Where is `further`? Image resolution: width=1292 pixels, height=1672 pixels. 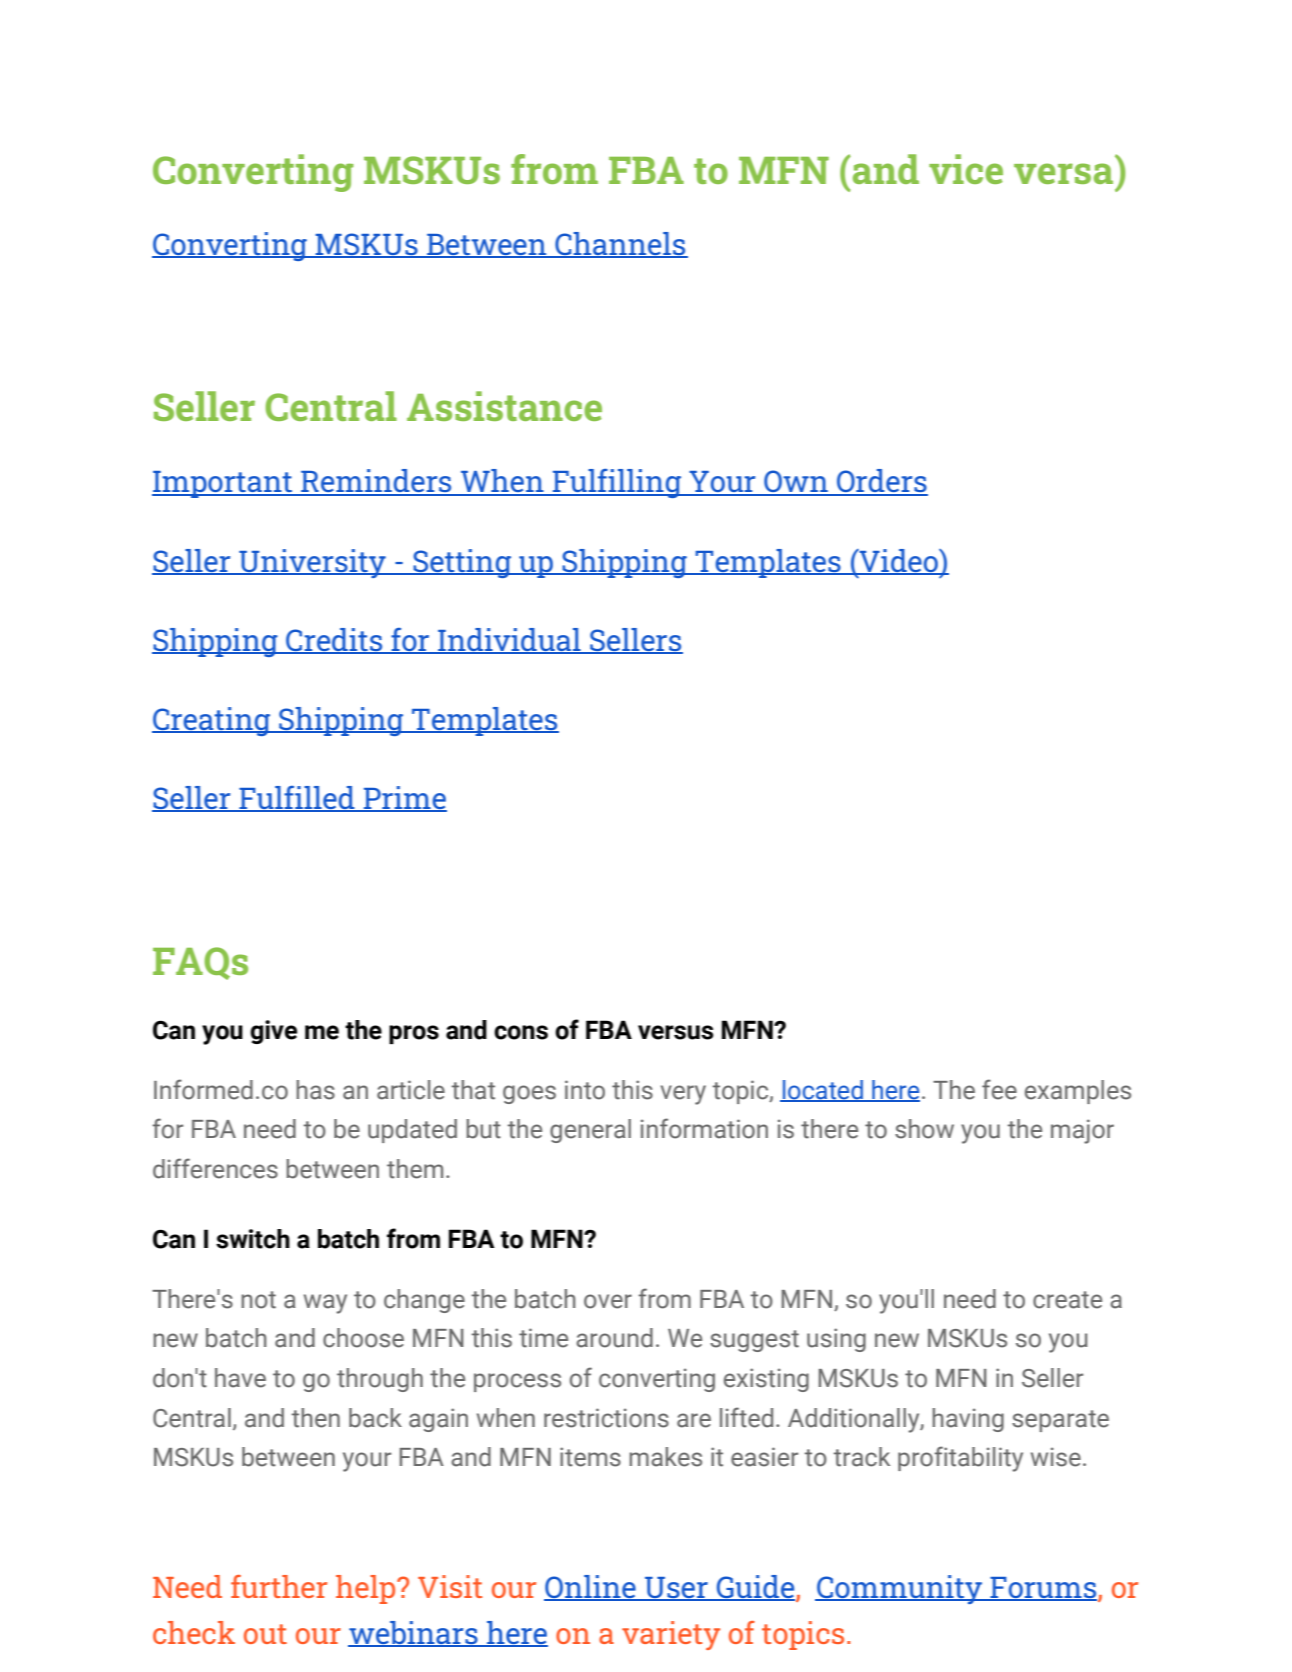 further is located at coordinates (279, 1586).
